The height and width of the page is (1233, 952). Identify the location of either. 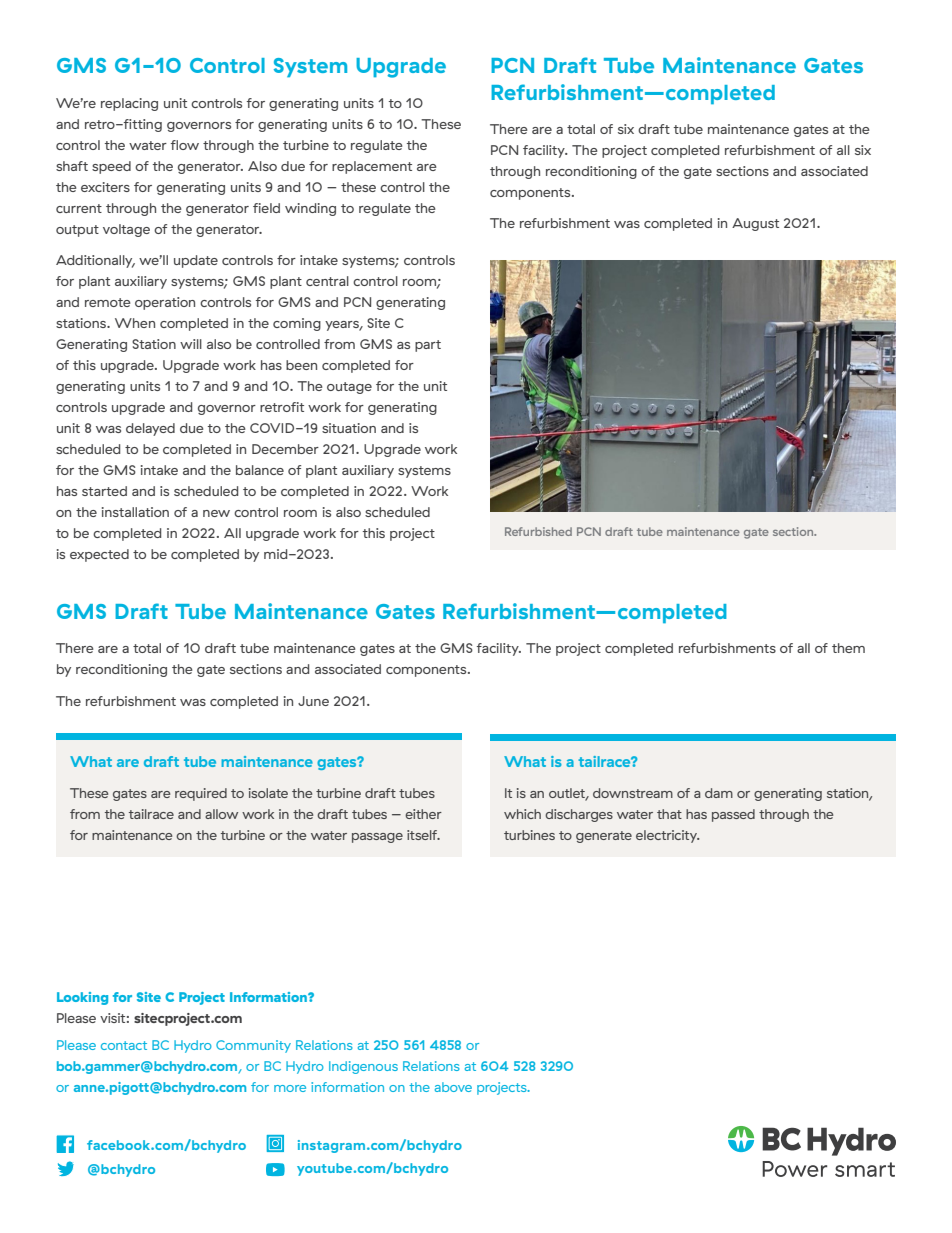
(423, 814).
